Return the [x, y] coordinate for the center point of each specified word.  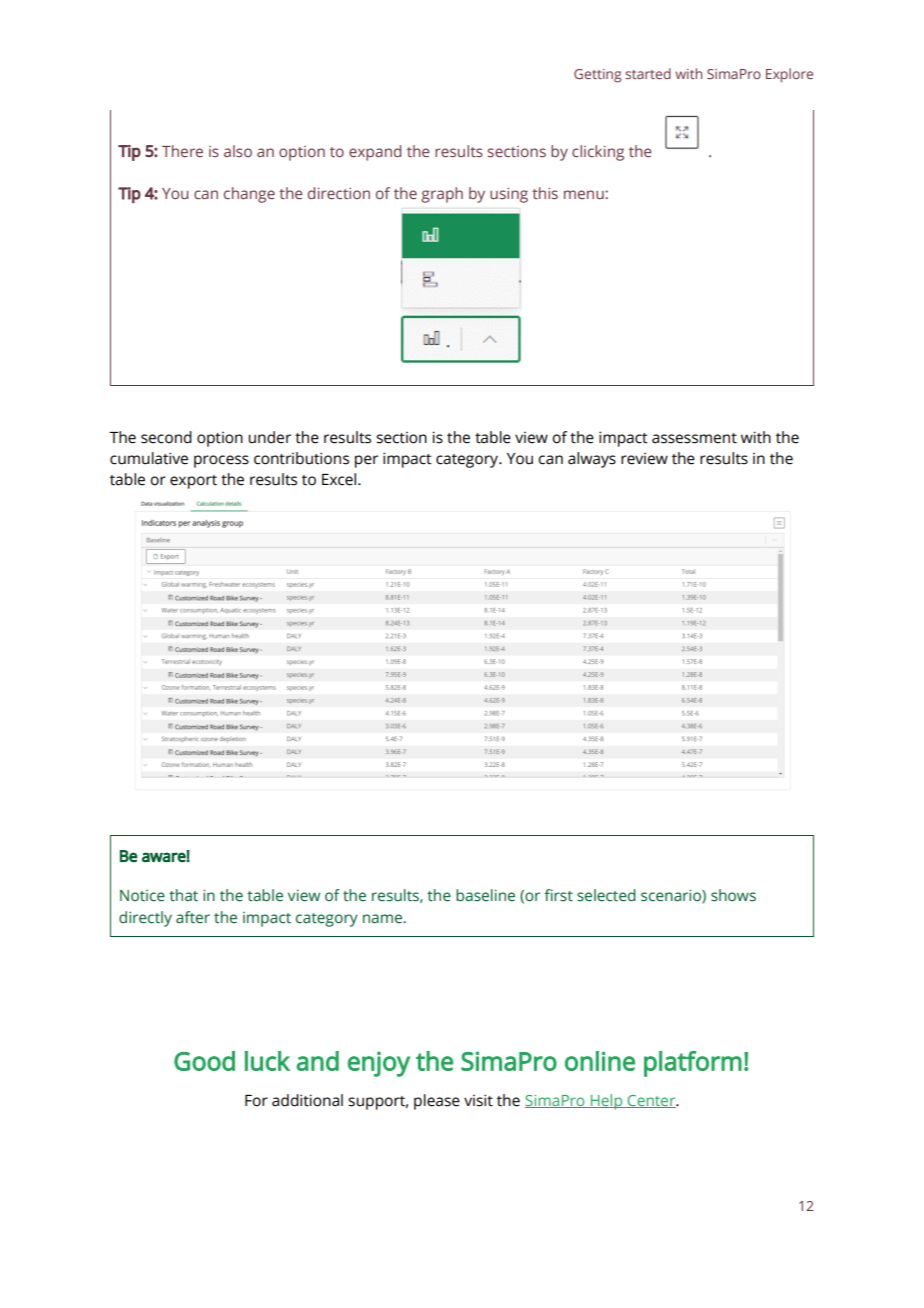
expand [375, 153]
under [269, 437]
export [193, 482]
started [648, 73]
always [592, 460]
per [366, 461]
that [183, 895]
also [238, 151]
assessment [694, 438]
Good [204, 1061]
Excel [340, 479]
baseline [485, 895]
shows [733, 895]
